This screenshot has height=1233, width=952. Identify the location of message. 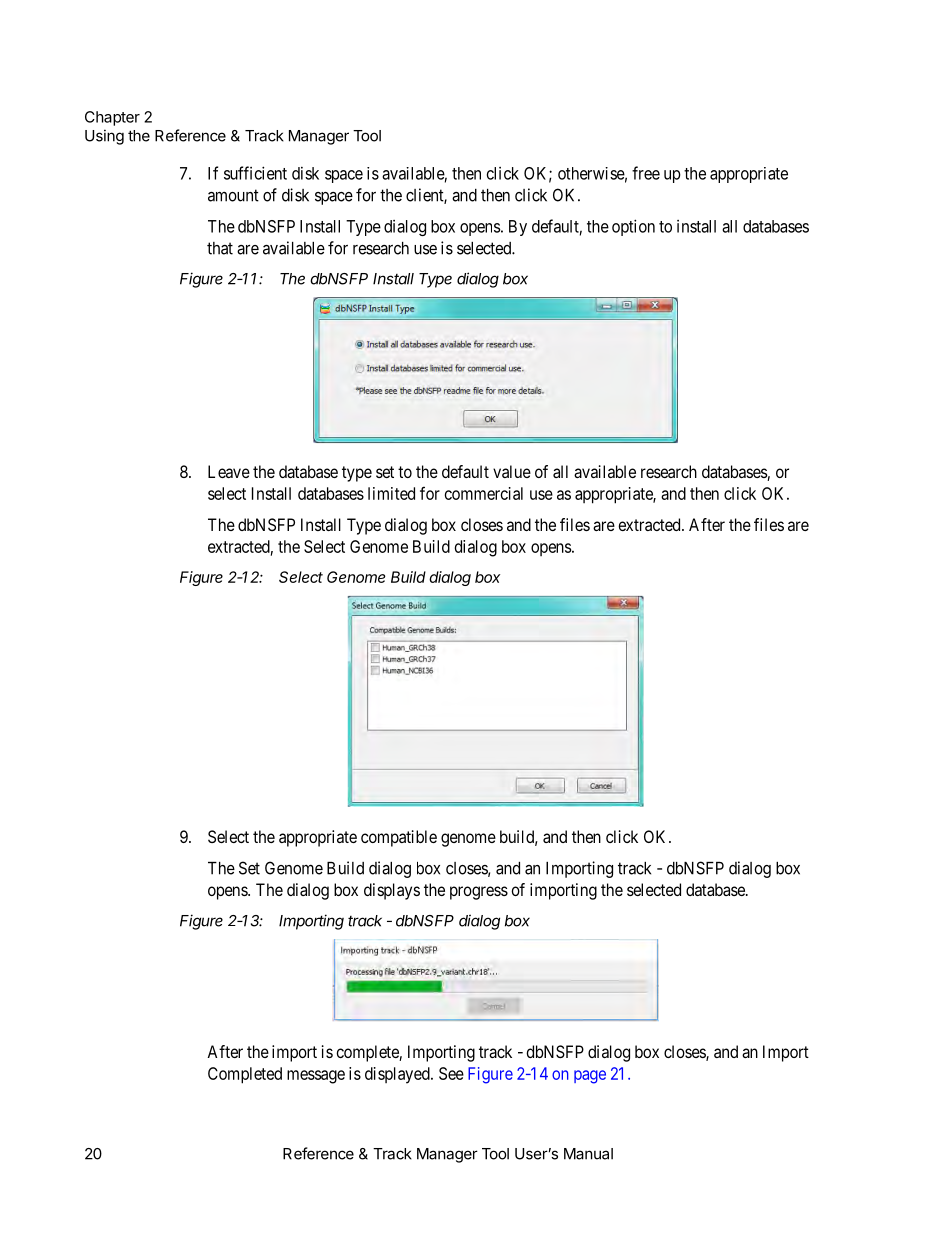
(316, 1077).
